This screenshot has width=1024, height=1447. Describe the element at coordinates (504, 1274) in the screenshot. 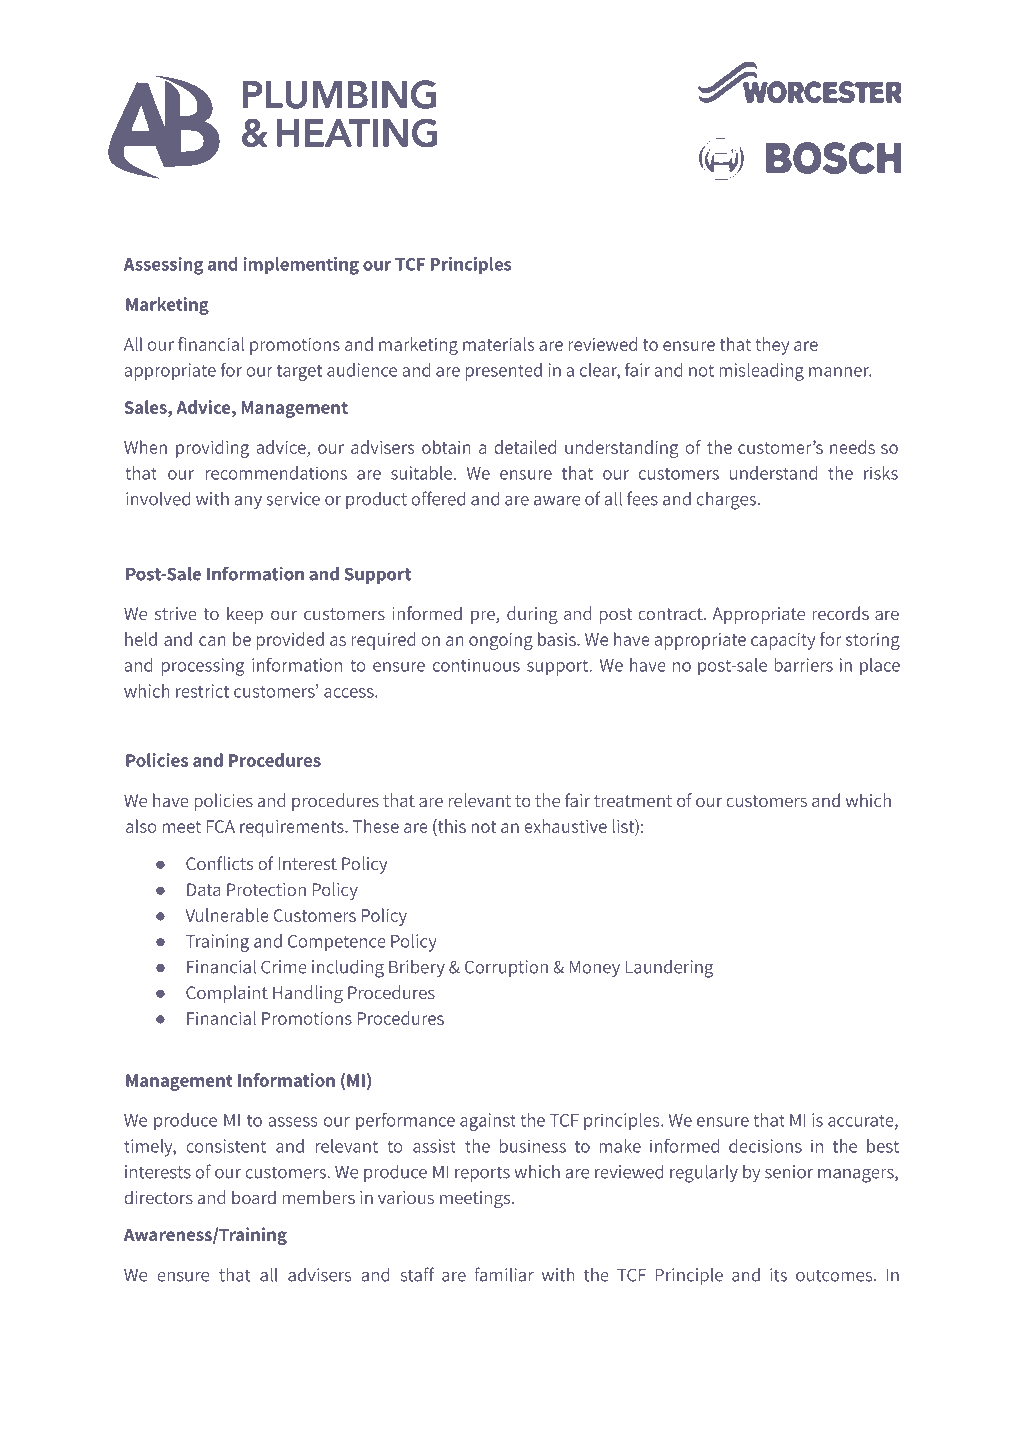

I see `familiar` at that location.
